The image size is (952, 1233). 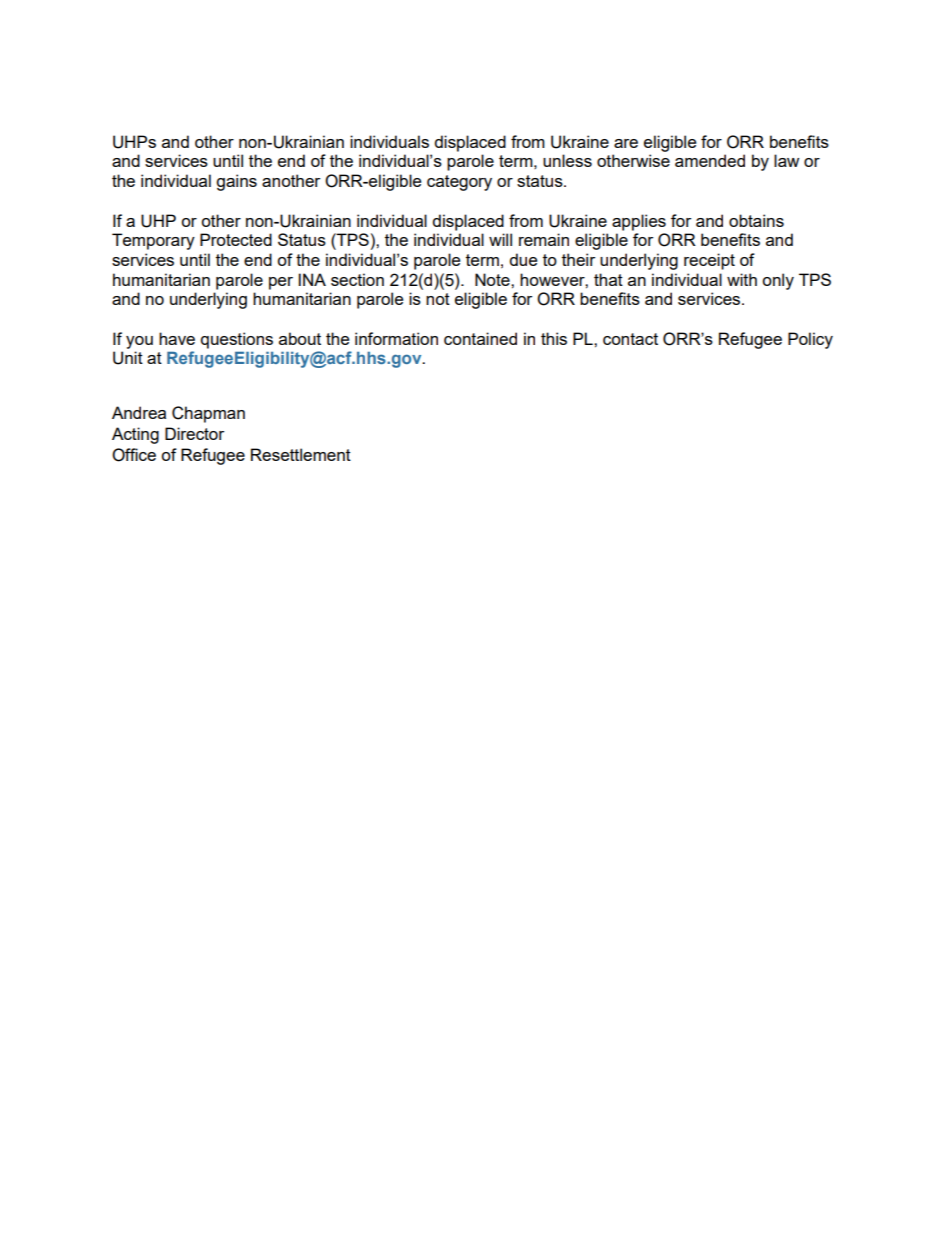 What do you see at coordinates (301, 454) in the screenshot?
I see `Resettlement` at bounding box center [301, 454].
